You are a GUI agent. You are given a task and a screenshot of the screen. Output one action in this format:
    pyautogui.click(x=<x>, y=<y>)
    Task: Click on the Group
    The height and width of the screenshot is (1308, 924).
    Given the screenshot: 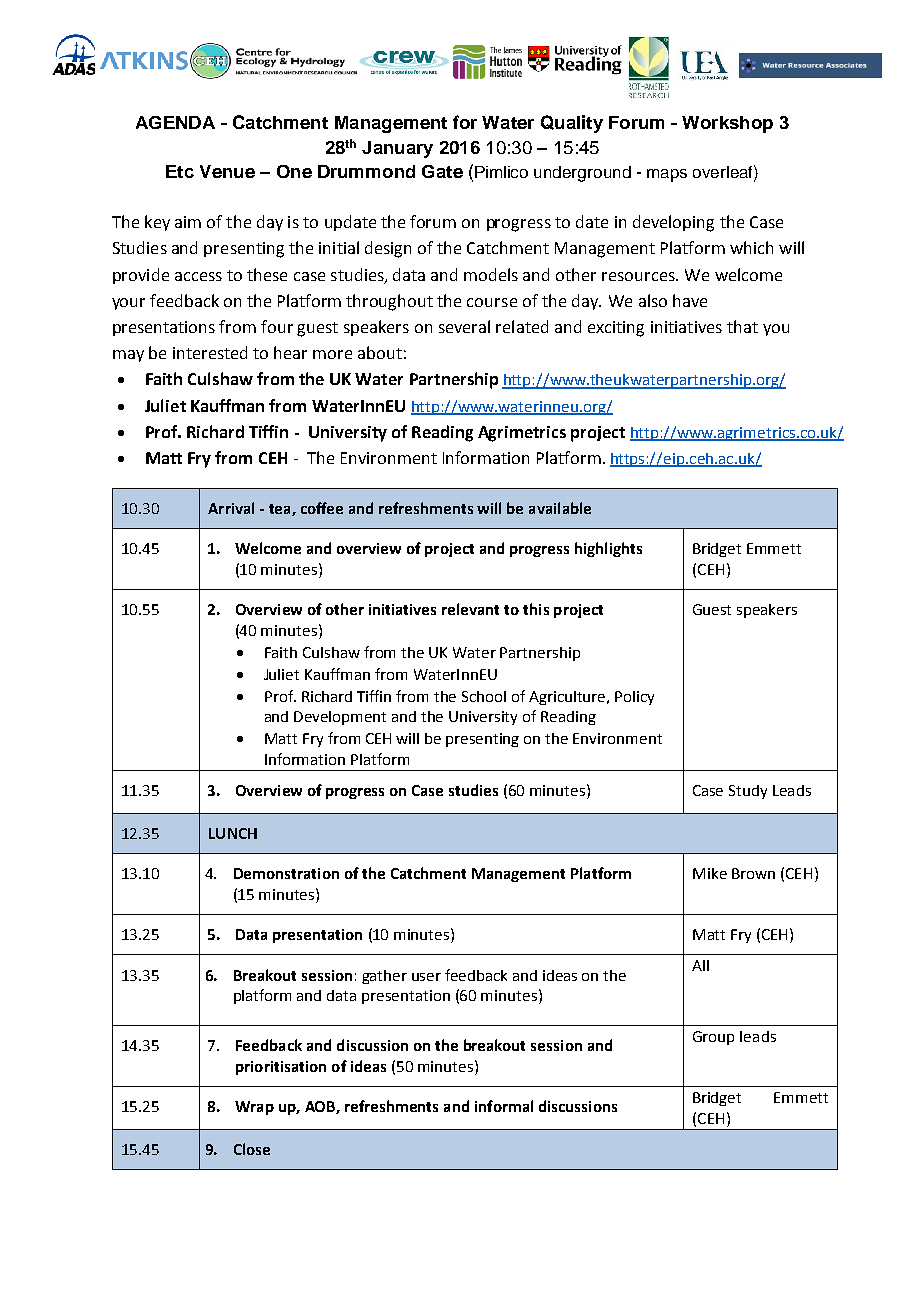 What is the action you would take?
    pyautogui.click(x=713, y=1038)
